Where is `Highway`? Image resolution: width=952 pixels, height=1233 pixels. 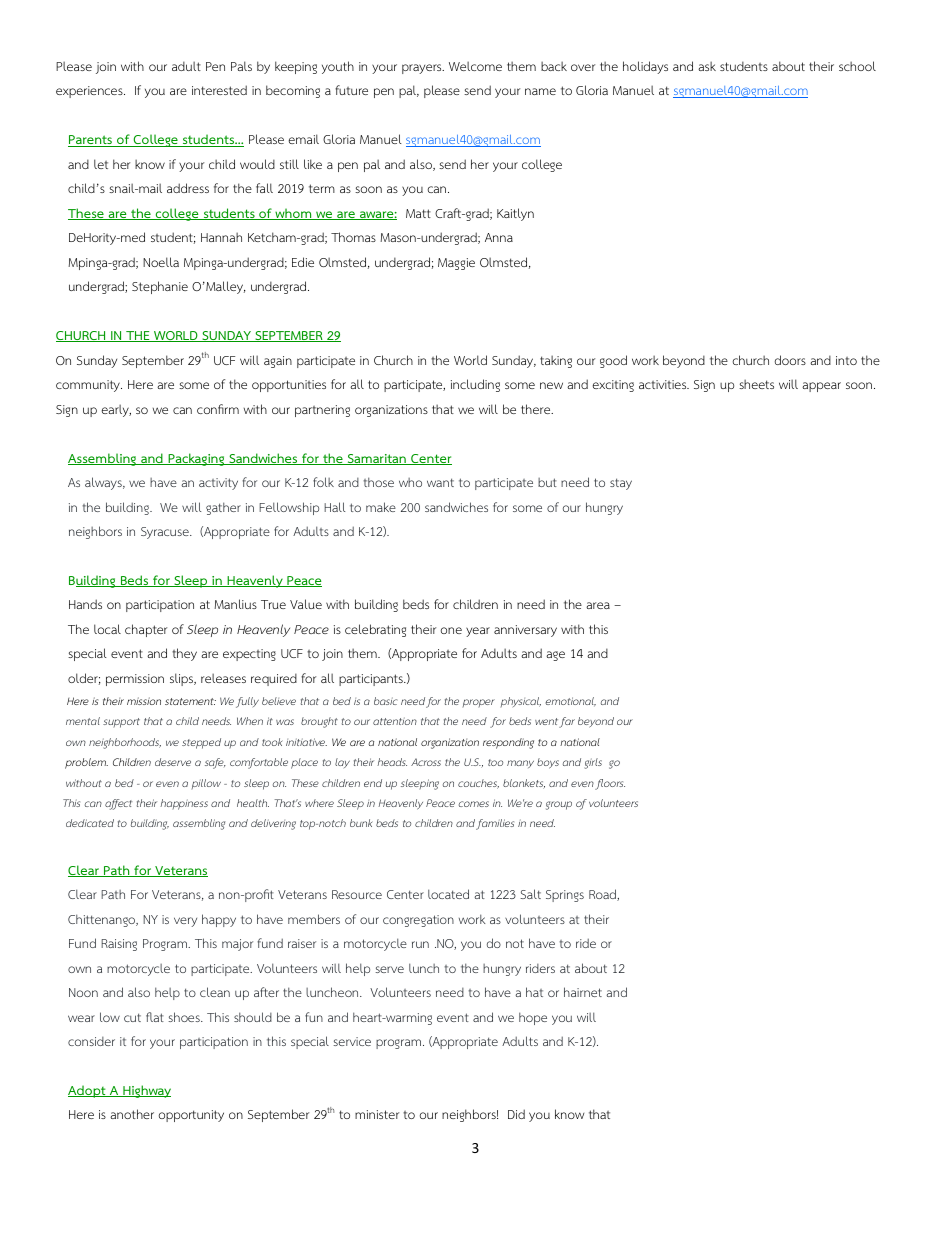 Highway is located at coordinates (146, 1091).
